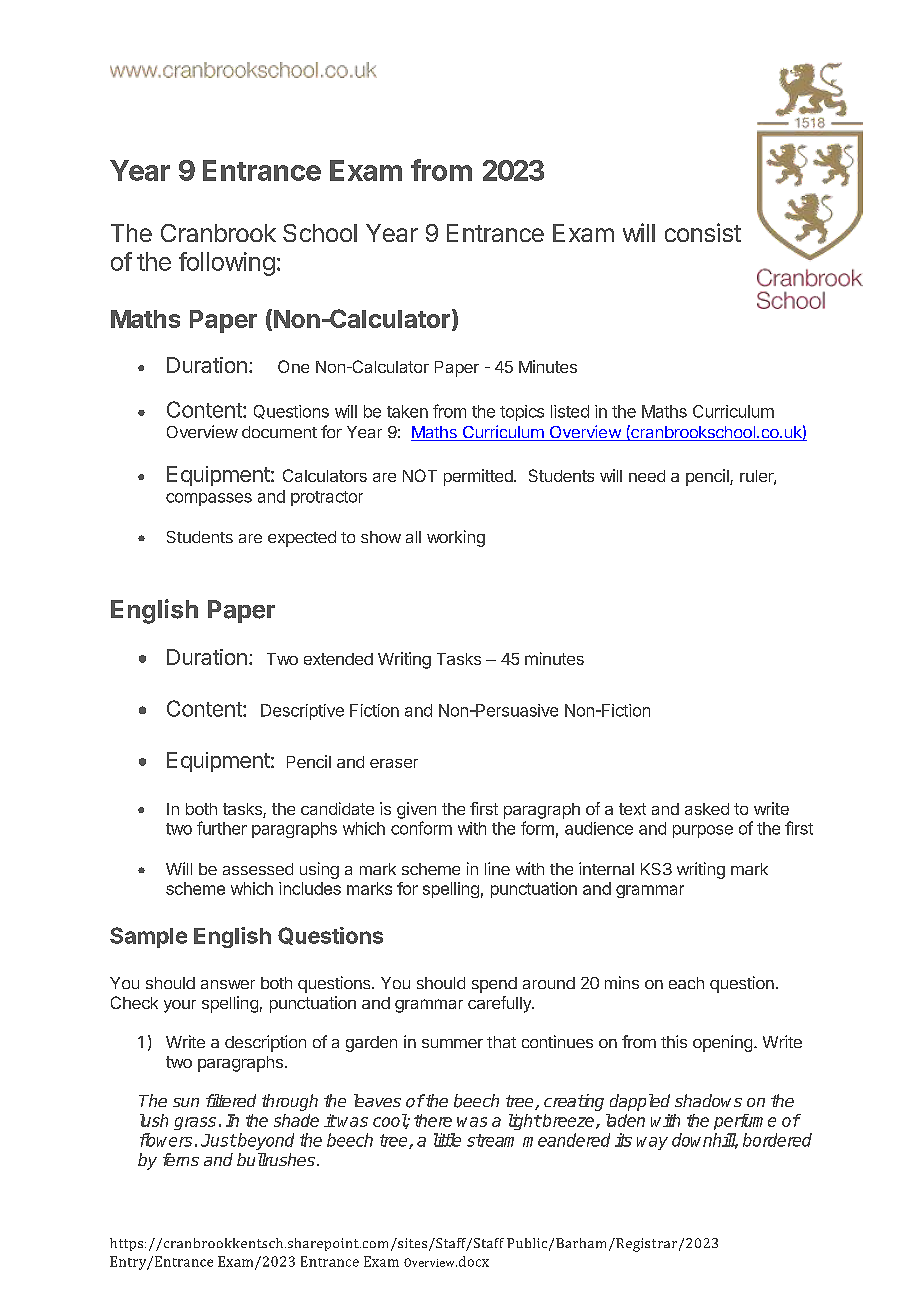  I want to click on taken, so click(407, 411).
